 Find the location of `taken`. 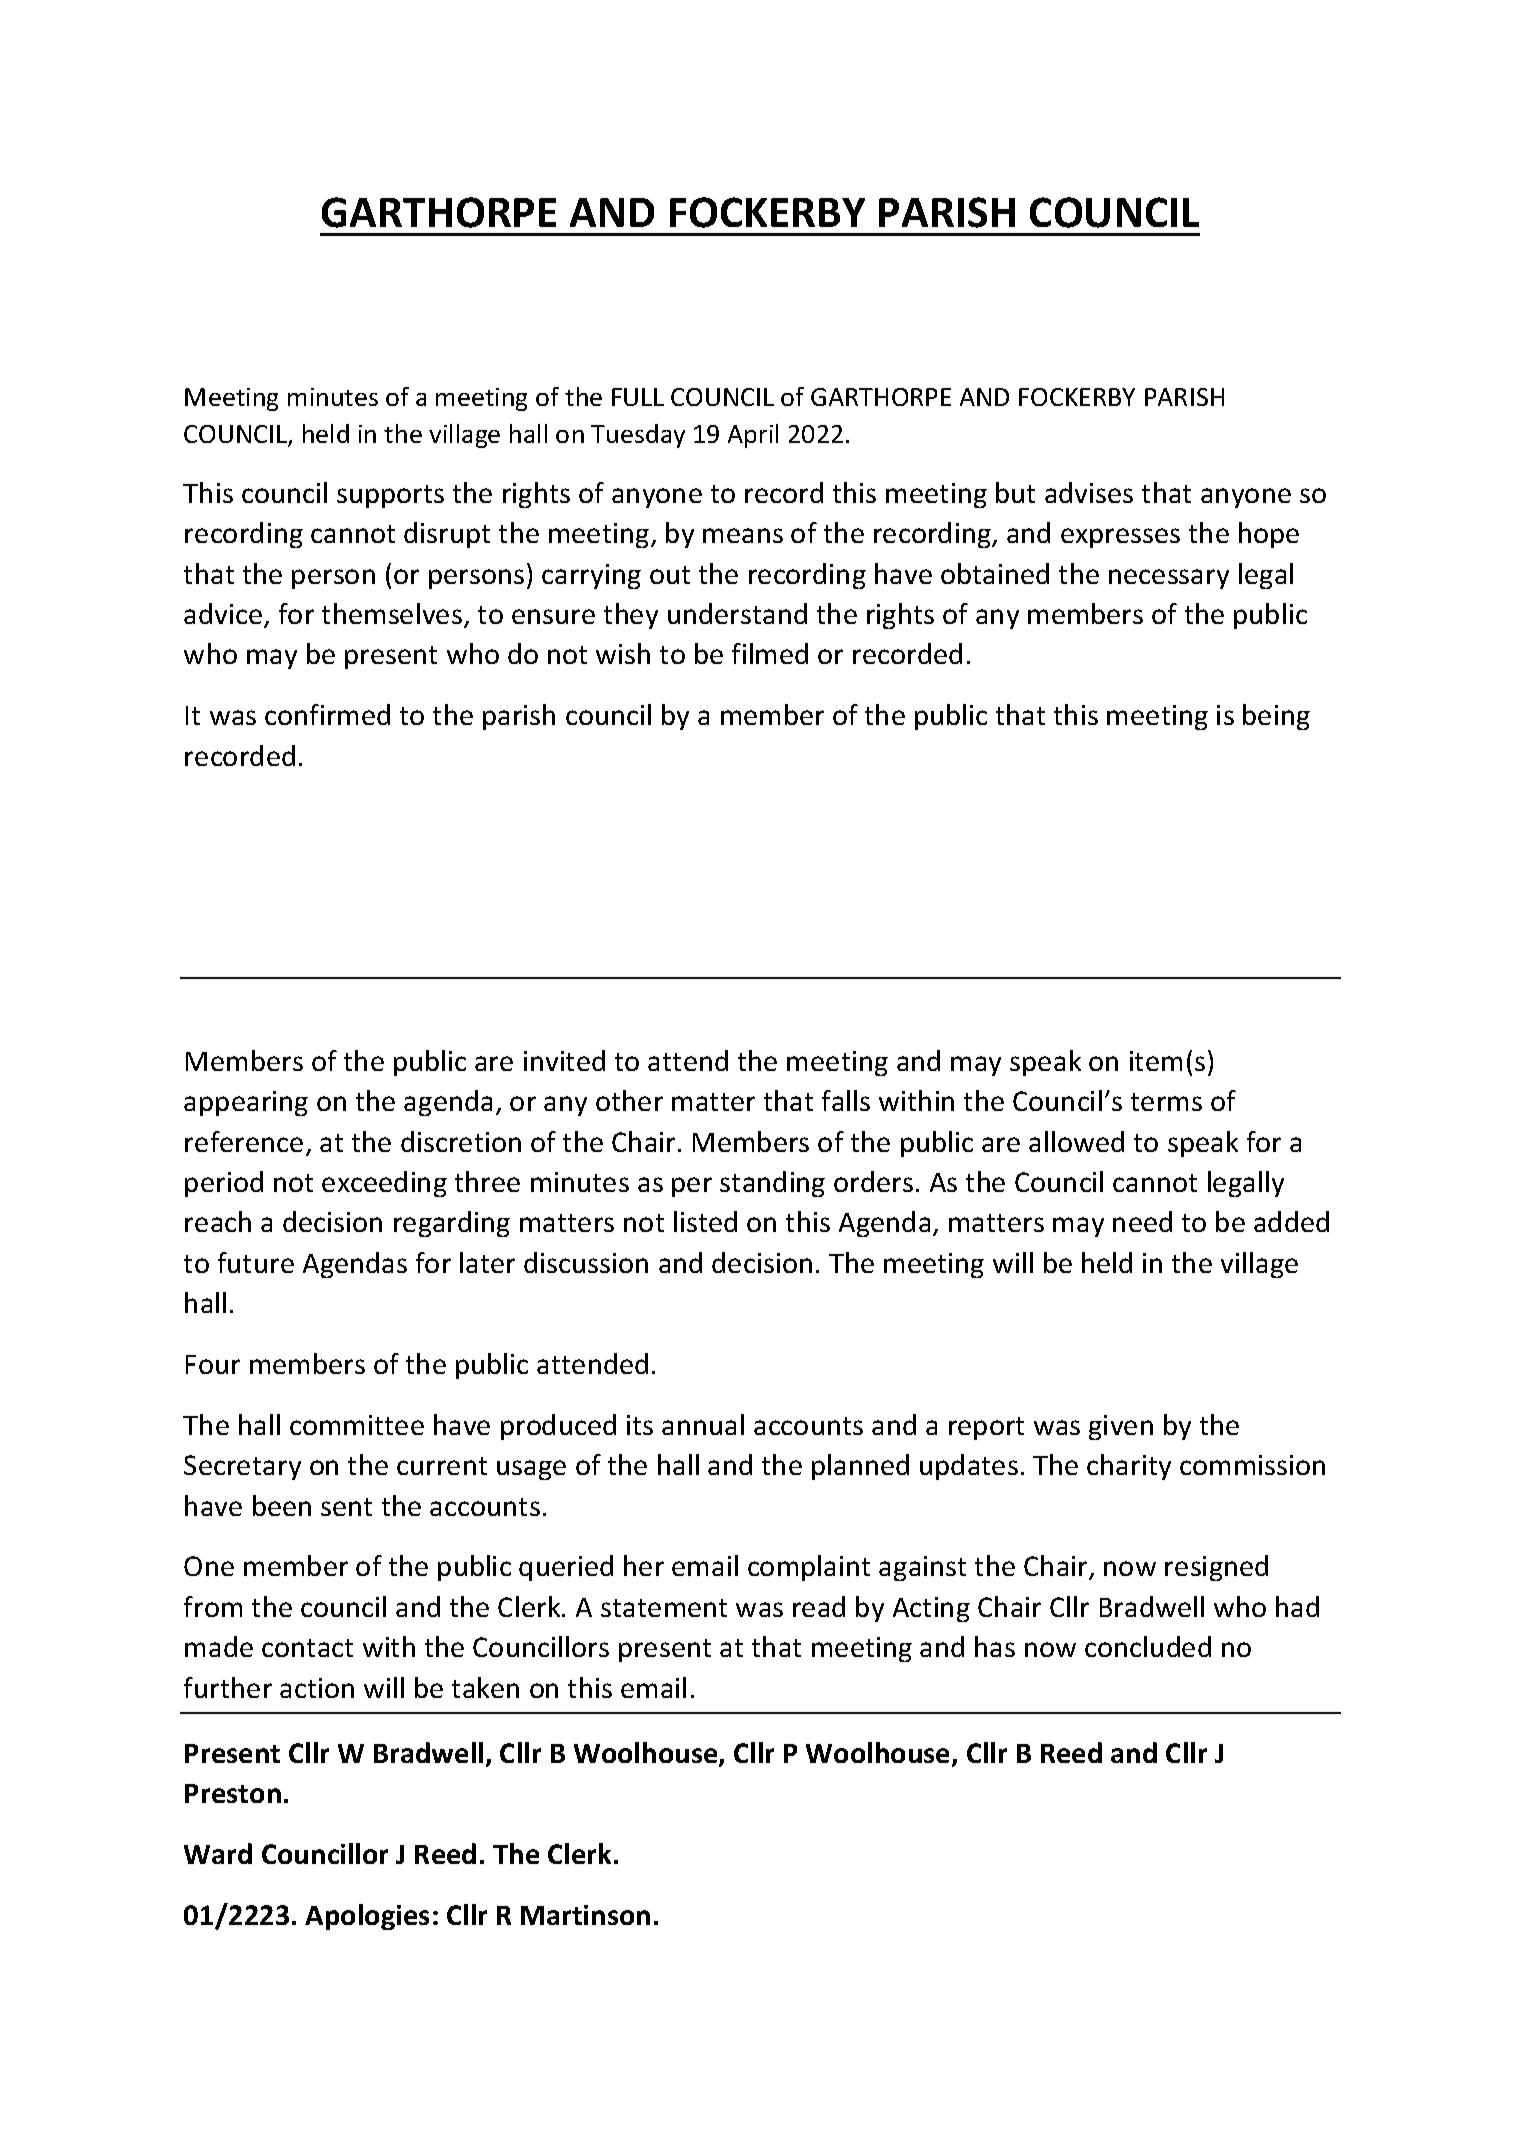

taken is located at coordinates (485, 1687).
